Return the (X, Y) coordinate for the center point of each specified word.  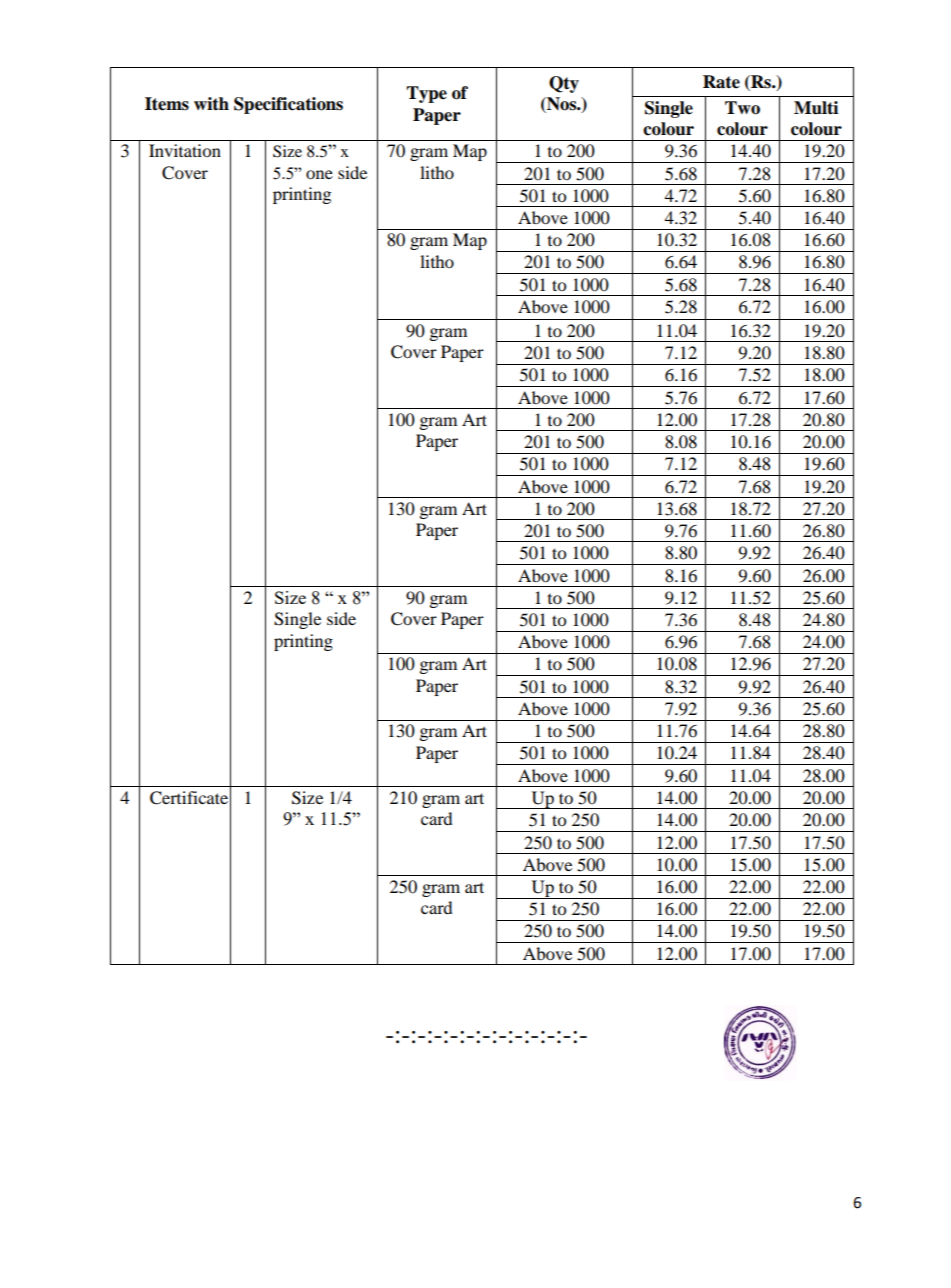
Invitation (185, 150)
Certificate (189, 798)
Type (426, 94)
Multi (816, 108)
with (211, 104)
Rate (721, 82)
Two (742, 108)
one (319, 174)
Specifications (288, 105)
